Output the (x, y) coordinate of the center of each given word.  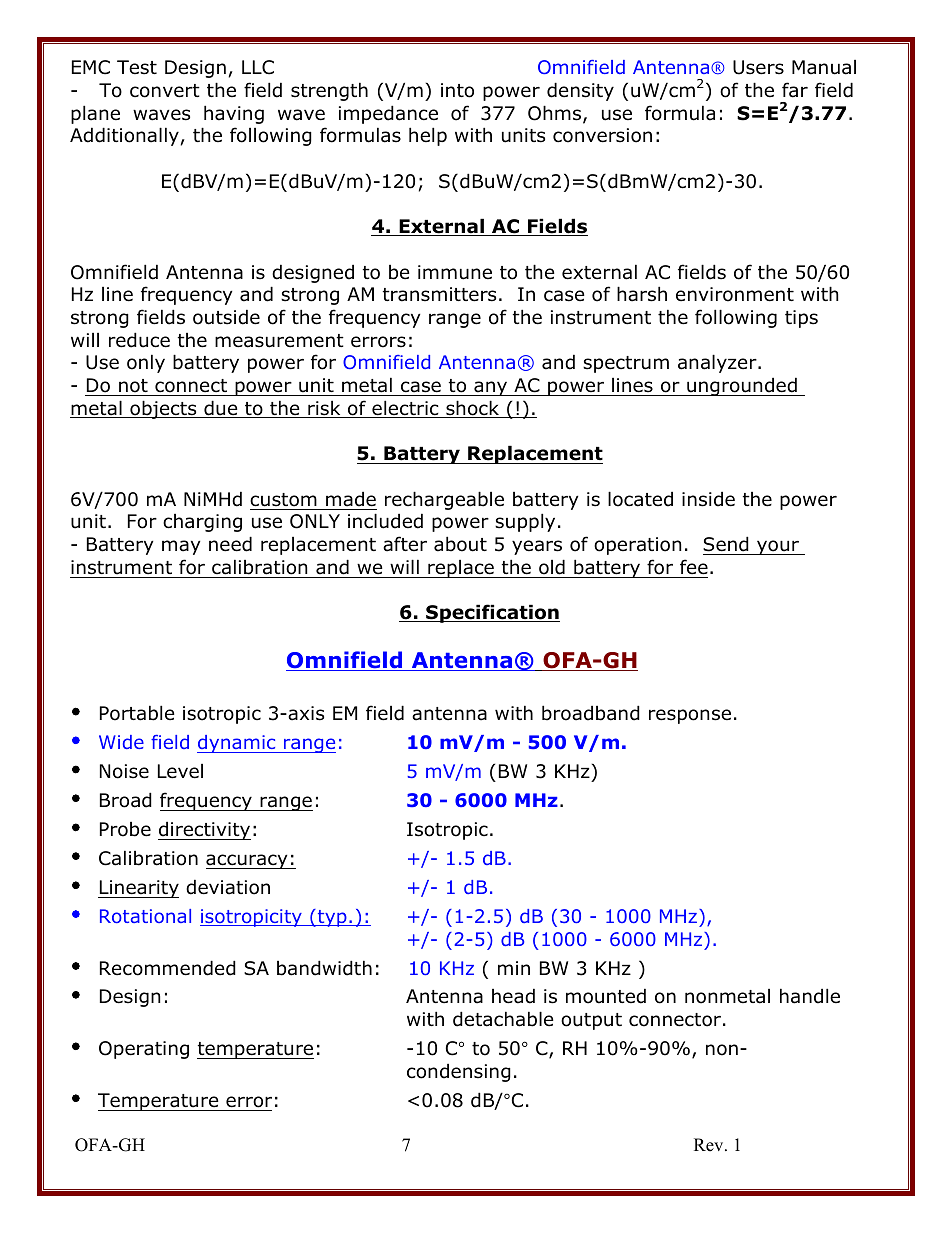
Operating (144, 1050)
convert (165, 91)
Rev (710, 1145)
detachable (503, 1019)
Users (758, 67)
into (457, 90)
